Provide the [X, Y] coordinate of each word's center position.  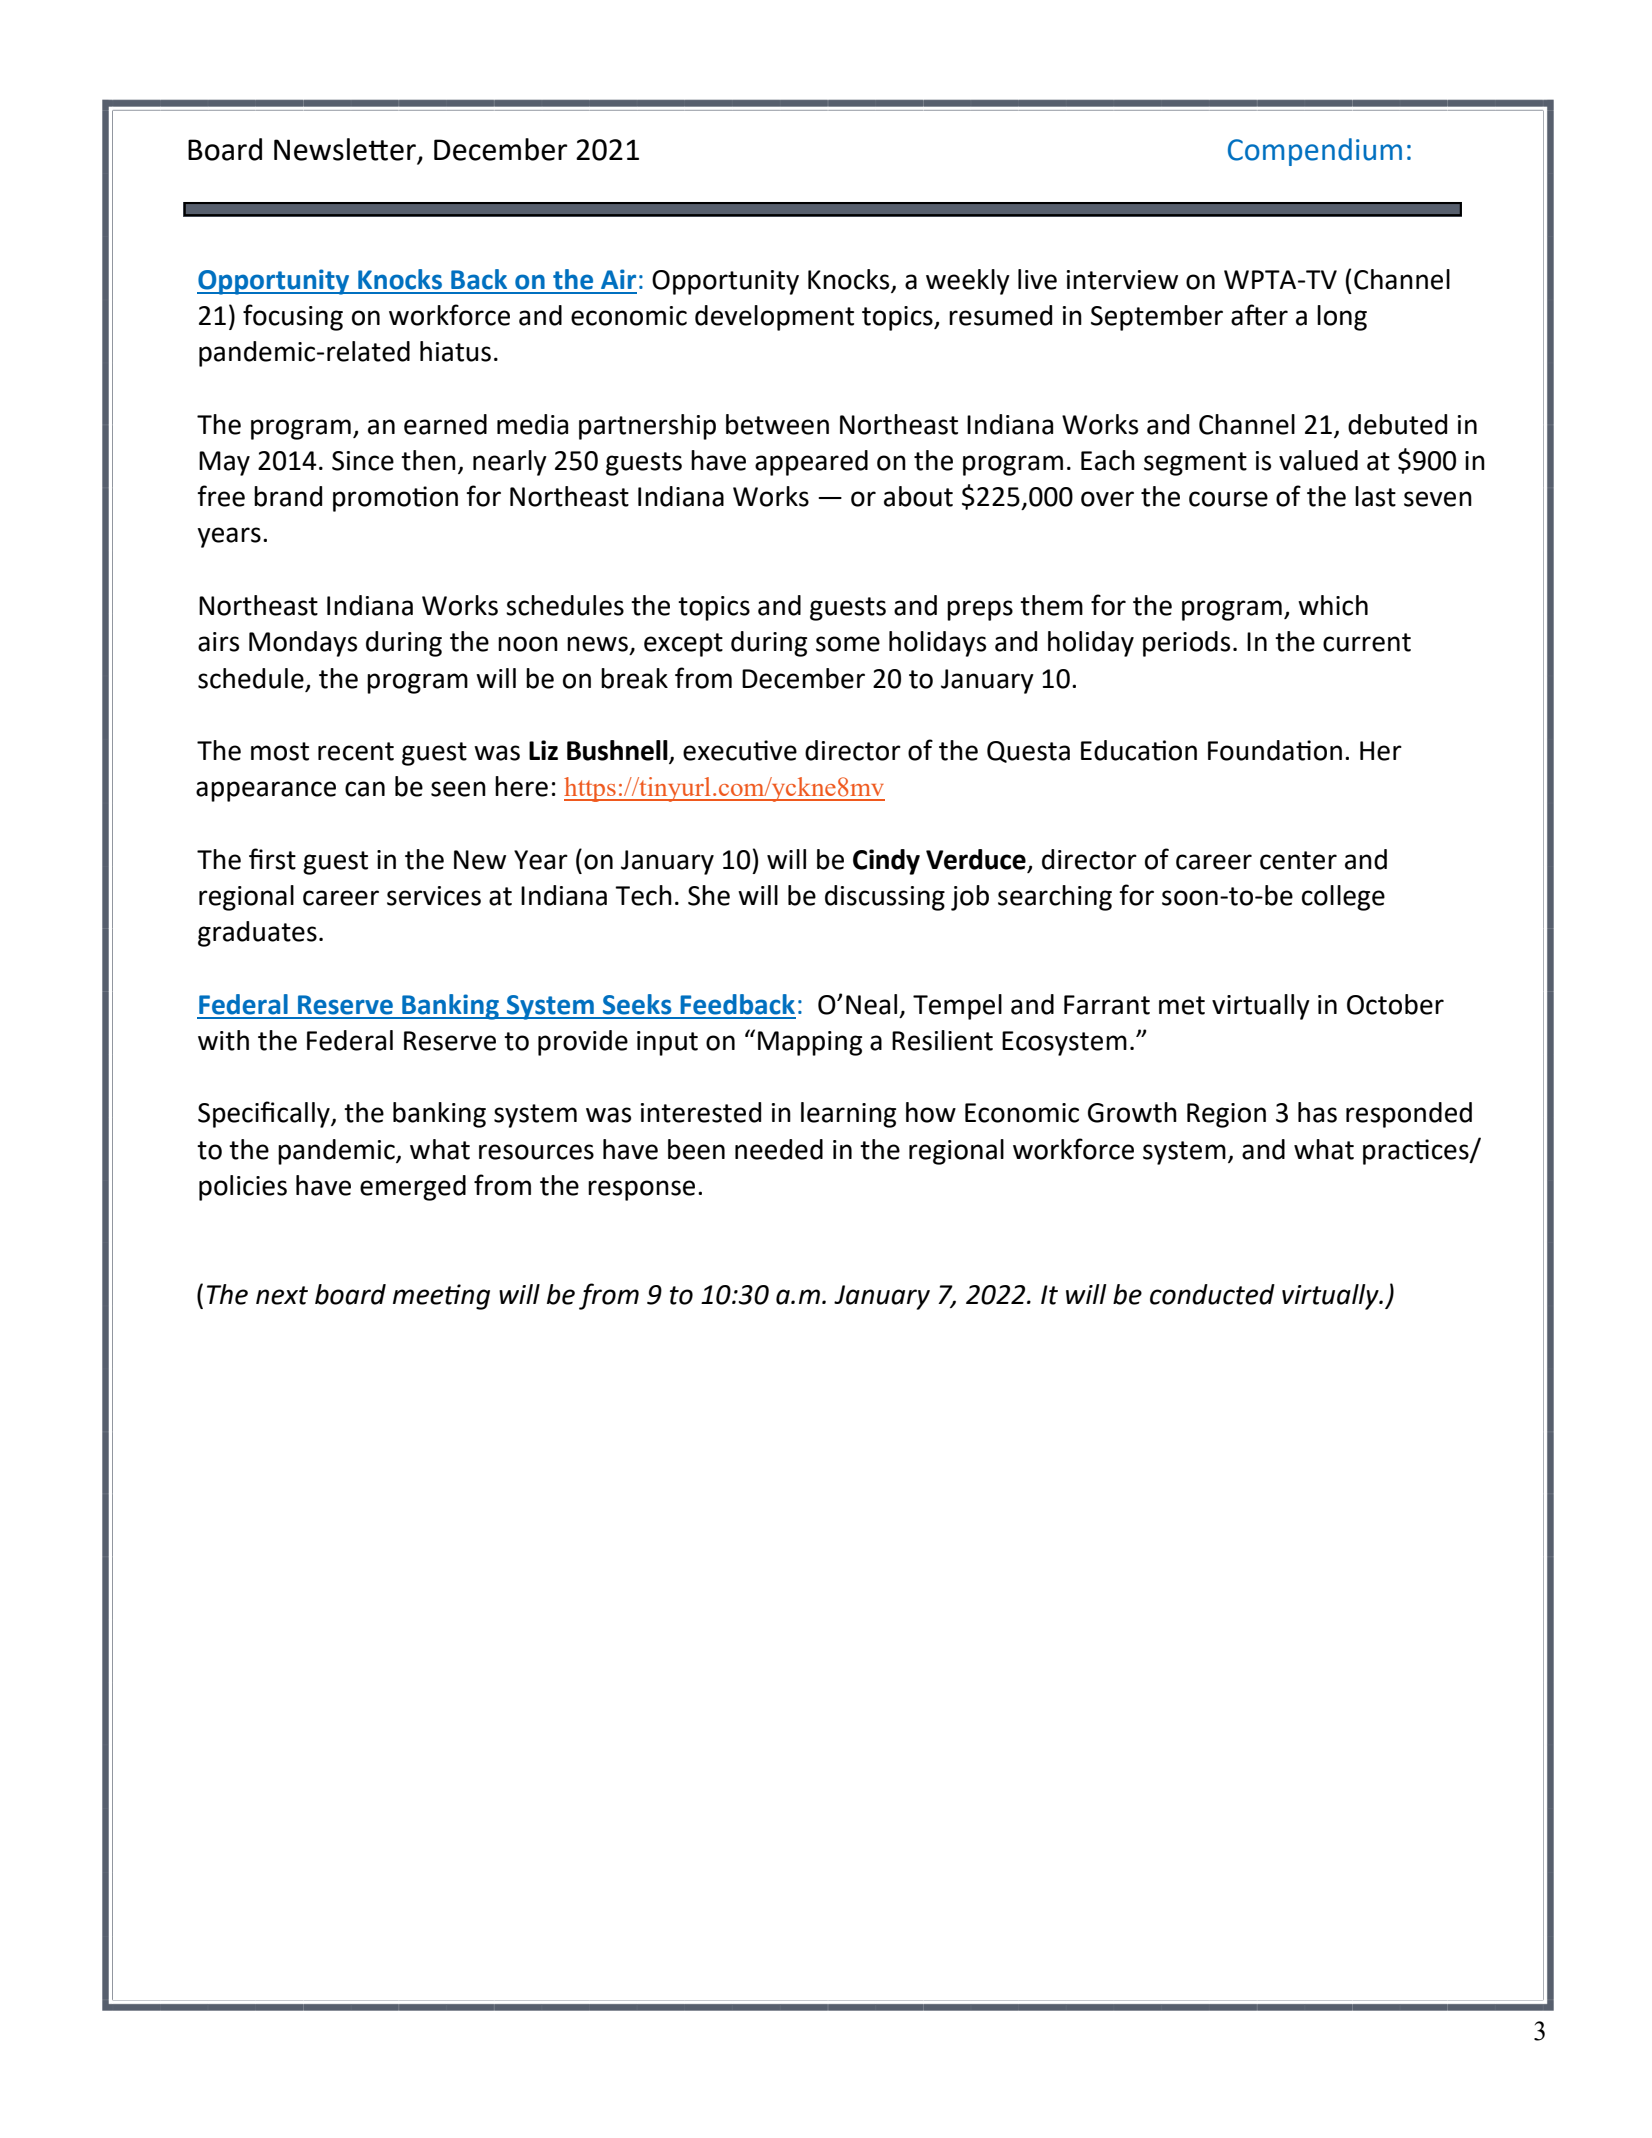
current [1367, 642]
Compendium [1315, 152]
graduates [257, 934]
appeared [811, 463]
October [1395, 1004]
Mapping [810, 1043]
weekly [968, 282]
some [848, 644]
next [282, 1295]
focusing [293, 317]
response [641, 1190]
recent [356, 751]
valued [1318, 460]
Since [363, 461]
